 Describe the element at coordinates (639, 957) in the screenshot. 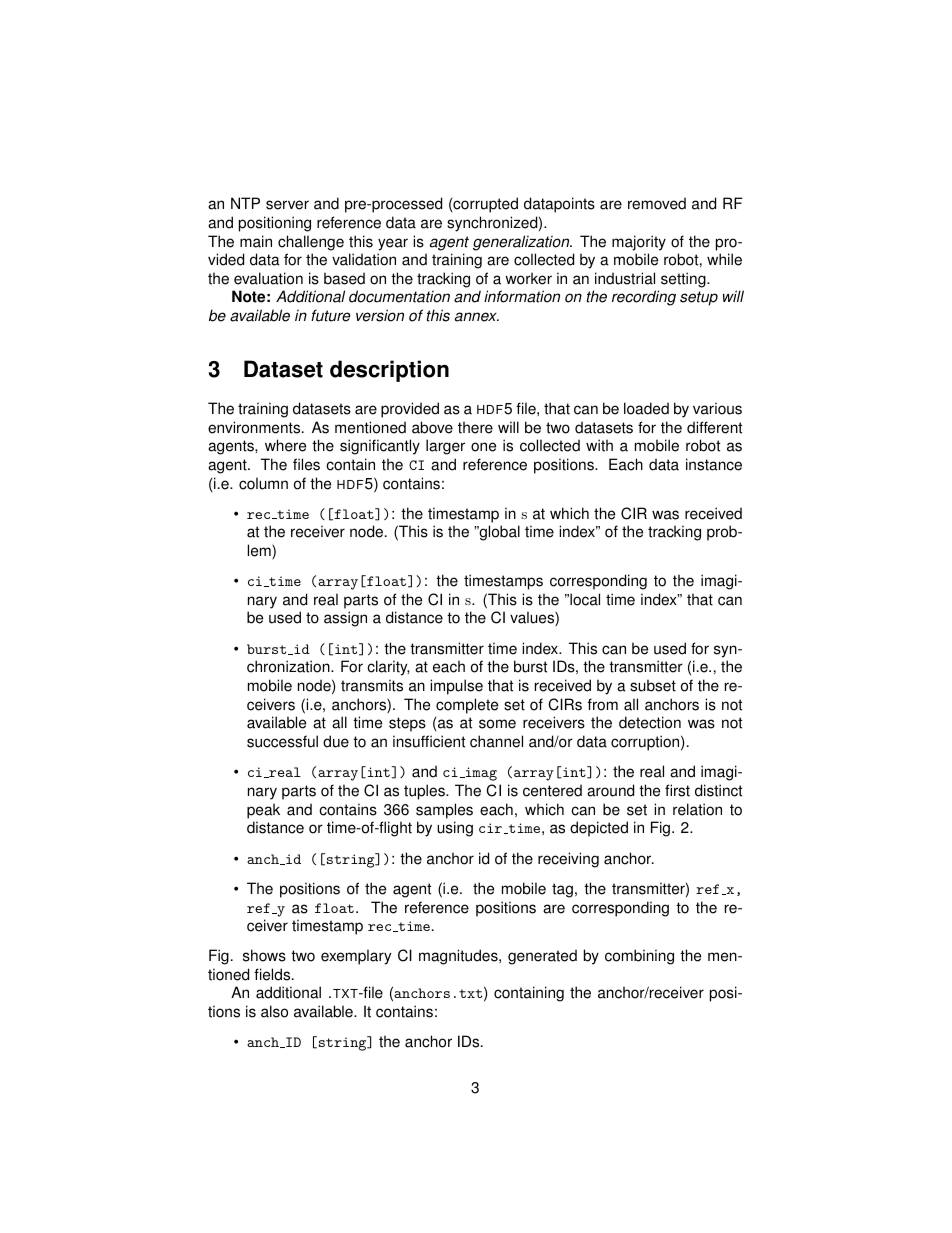

I see `combining` at that location.
